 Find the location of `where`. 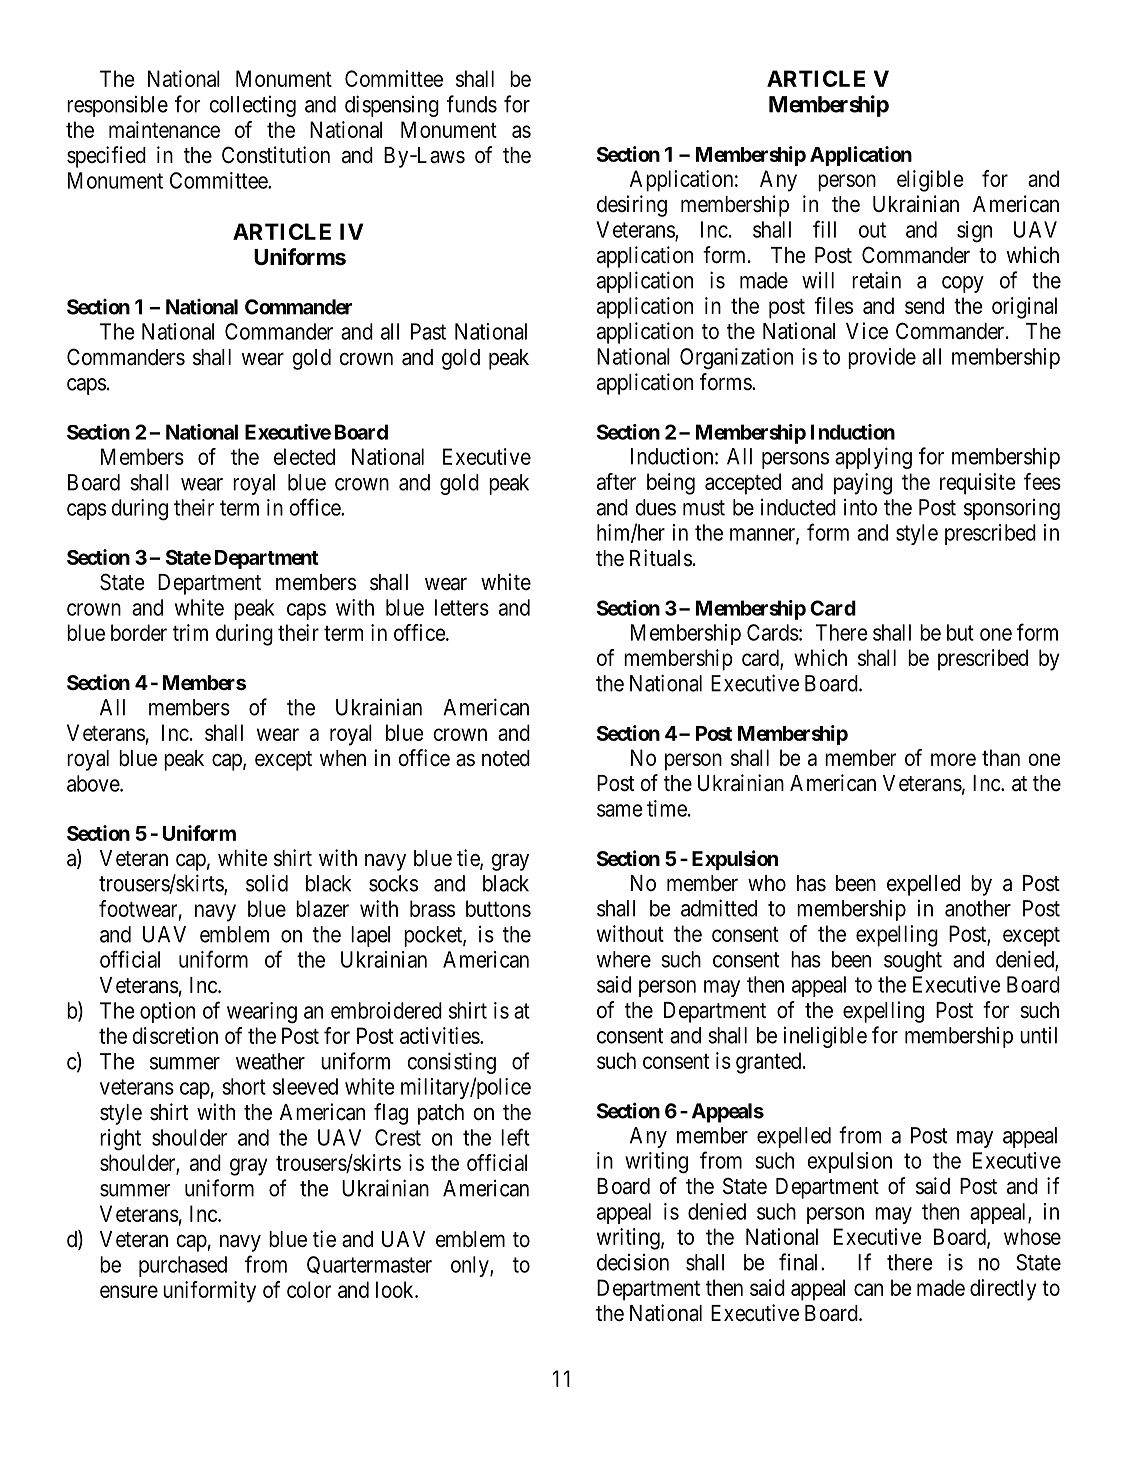

where is located at coordinates (624, 959).
